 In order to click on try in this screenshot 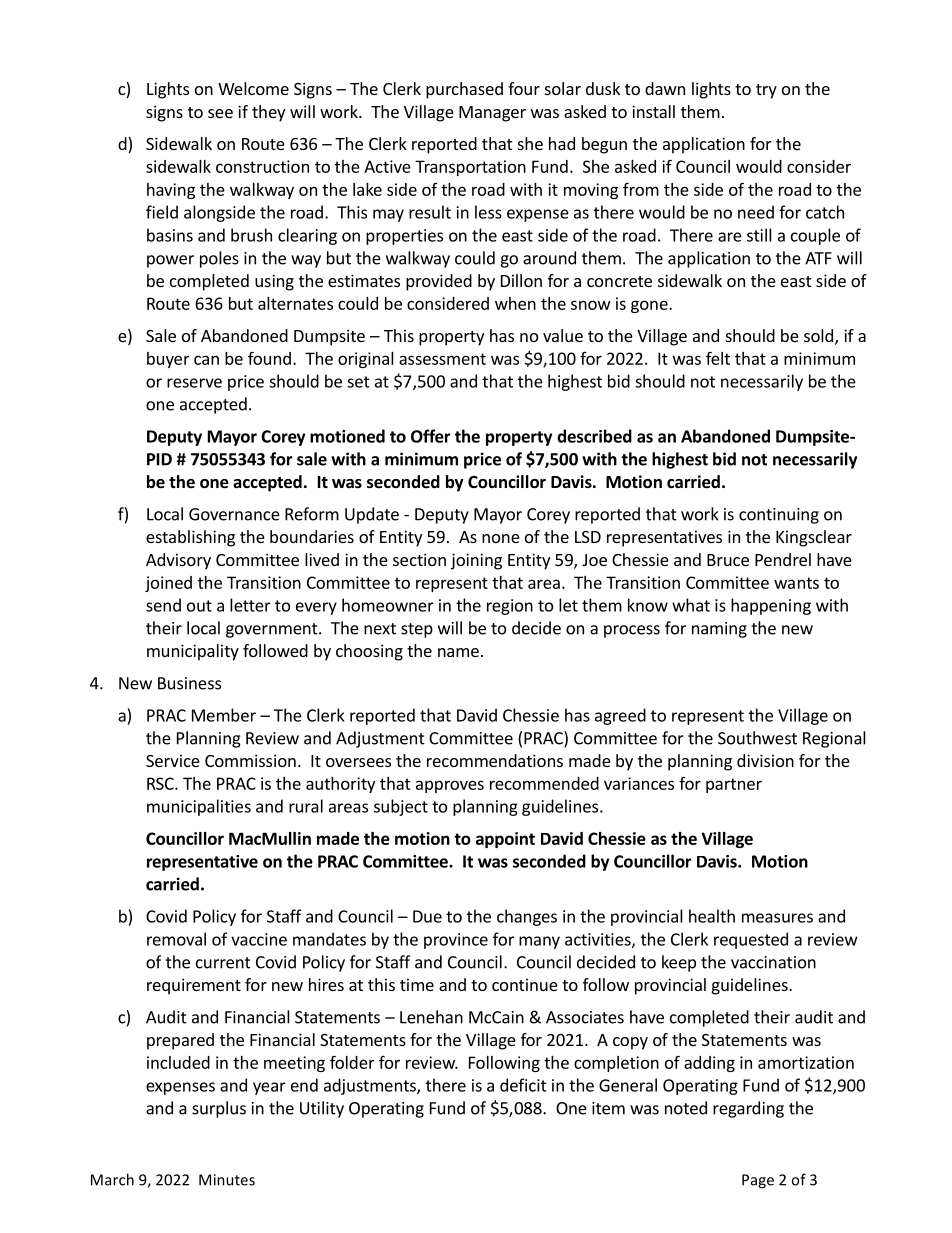, I will do `click(766, 91)`.
